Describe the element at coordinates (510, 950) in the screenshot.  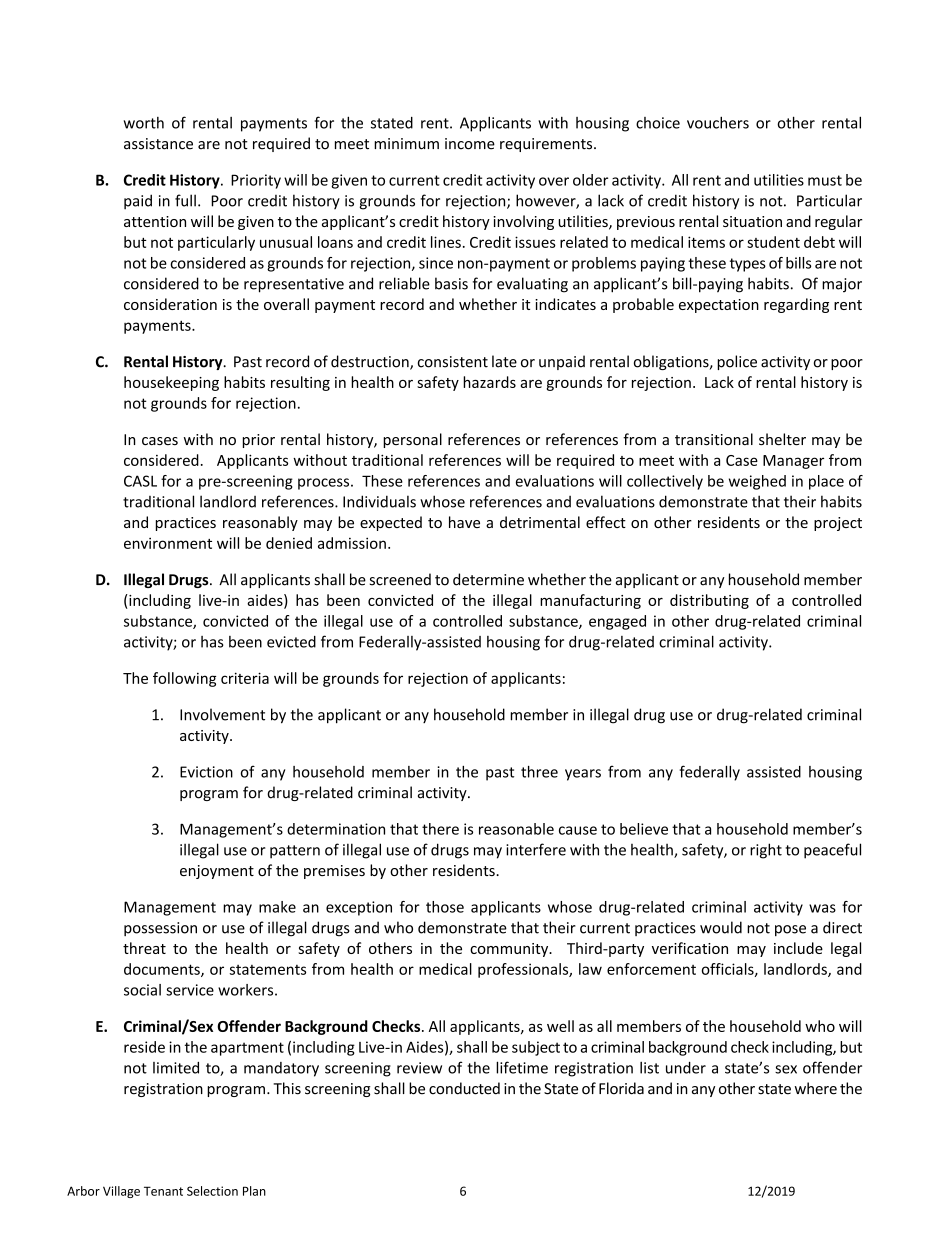
I see `community` at that location.
